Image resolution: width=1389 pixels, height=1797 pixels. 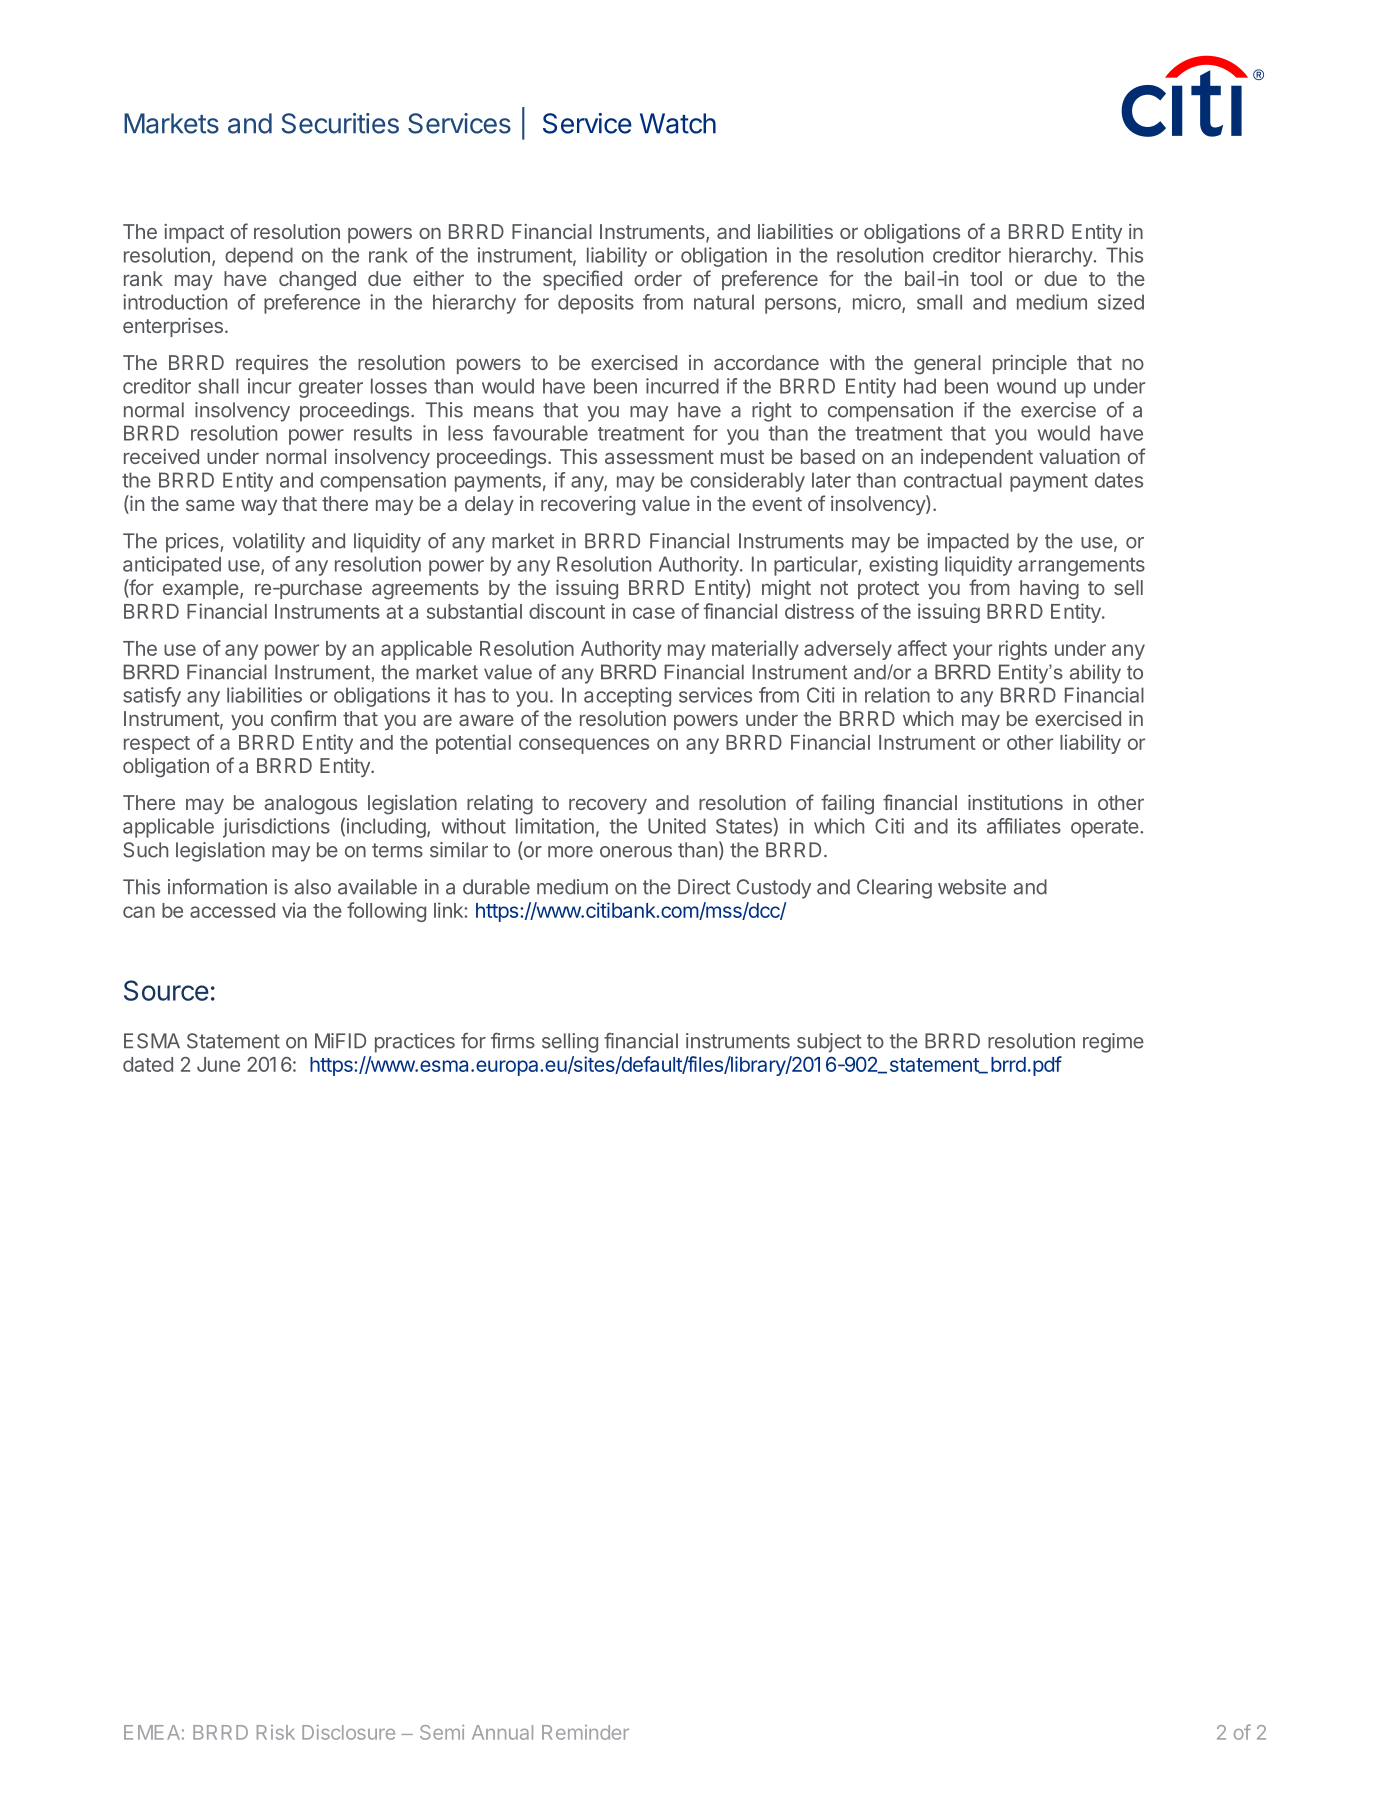 What do you see at coordinates (986, 278) in the document?
I see `tool` at bounding box center [986, 278].
